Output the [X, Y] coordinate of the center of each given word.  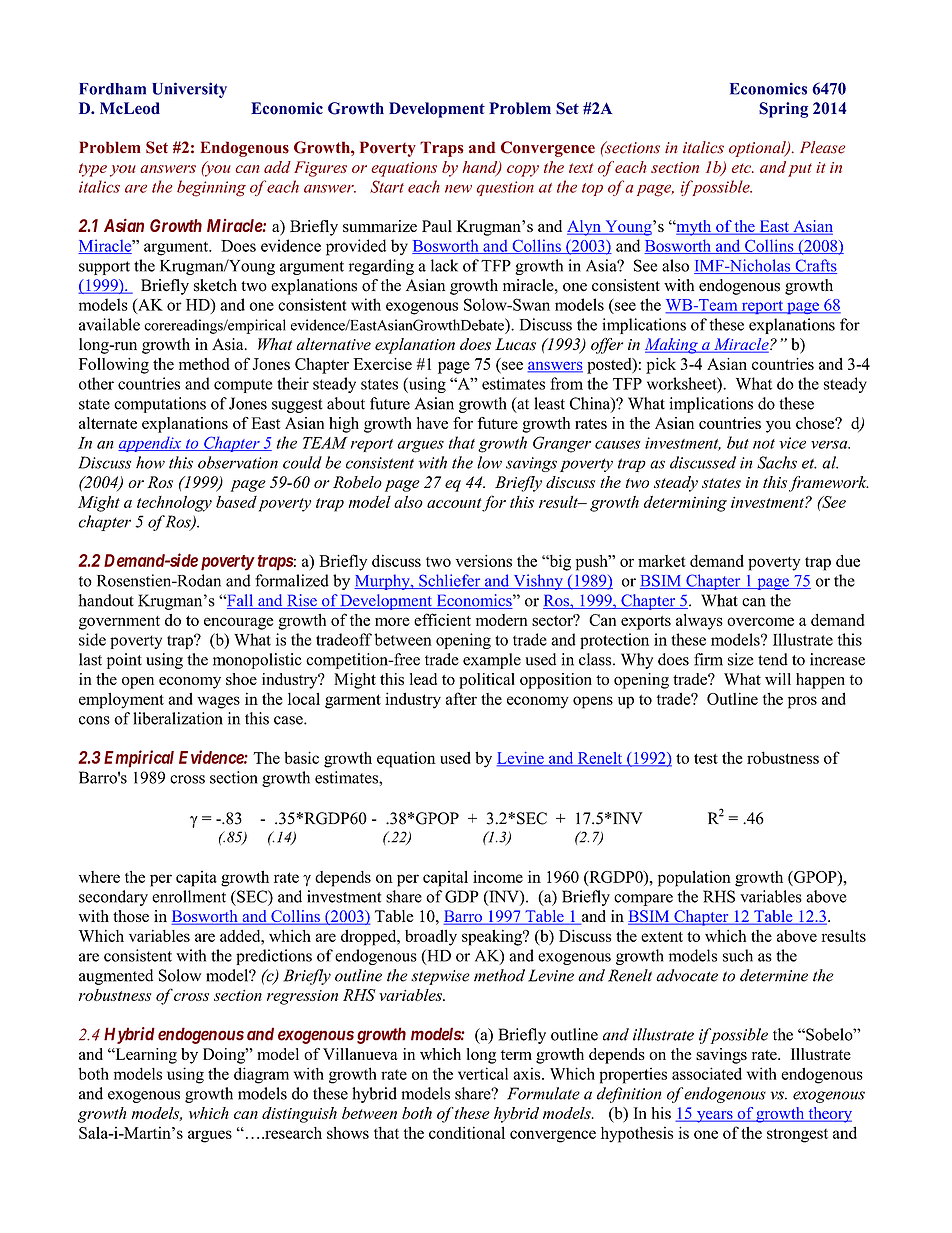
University [189, 90]
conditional [467, 1132]
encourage [238, 623]
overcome [760, 621]
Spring [783, 110]
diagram [261, 1075]
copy [523, 171]
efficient [442, 619]
